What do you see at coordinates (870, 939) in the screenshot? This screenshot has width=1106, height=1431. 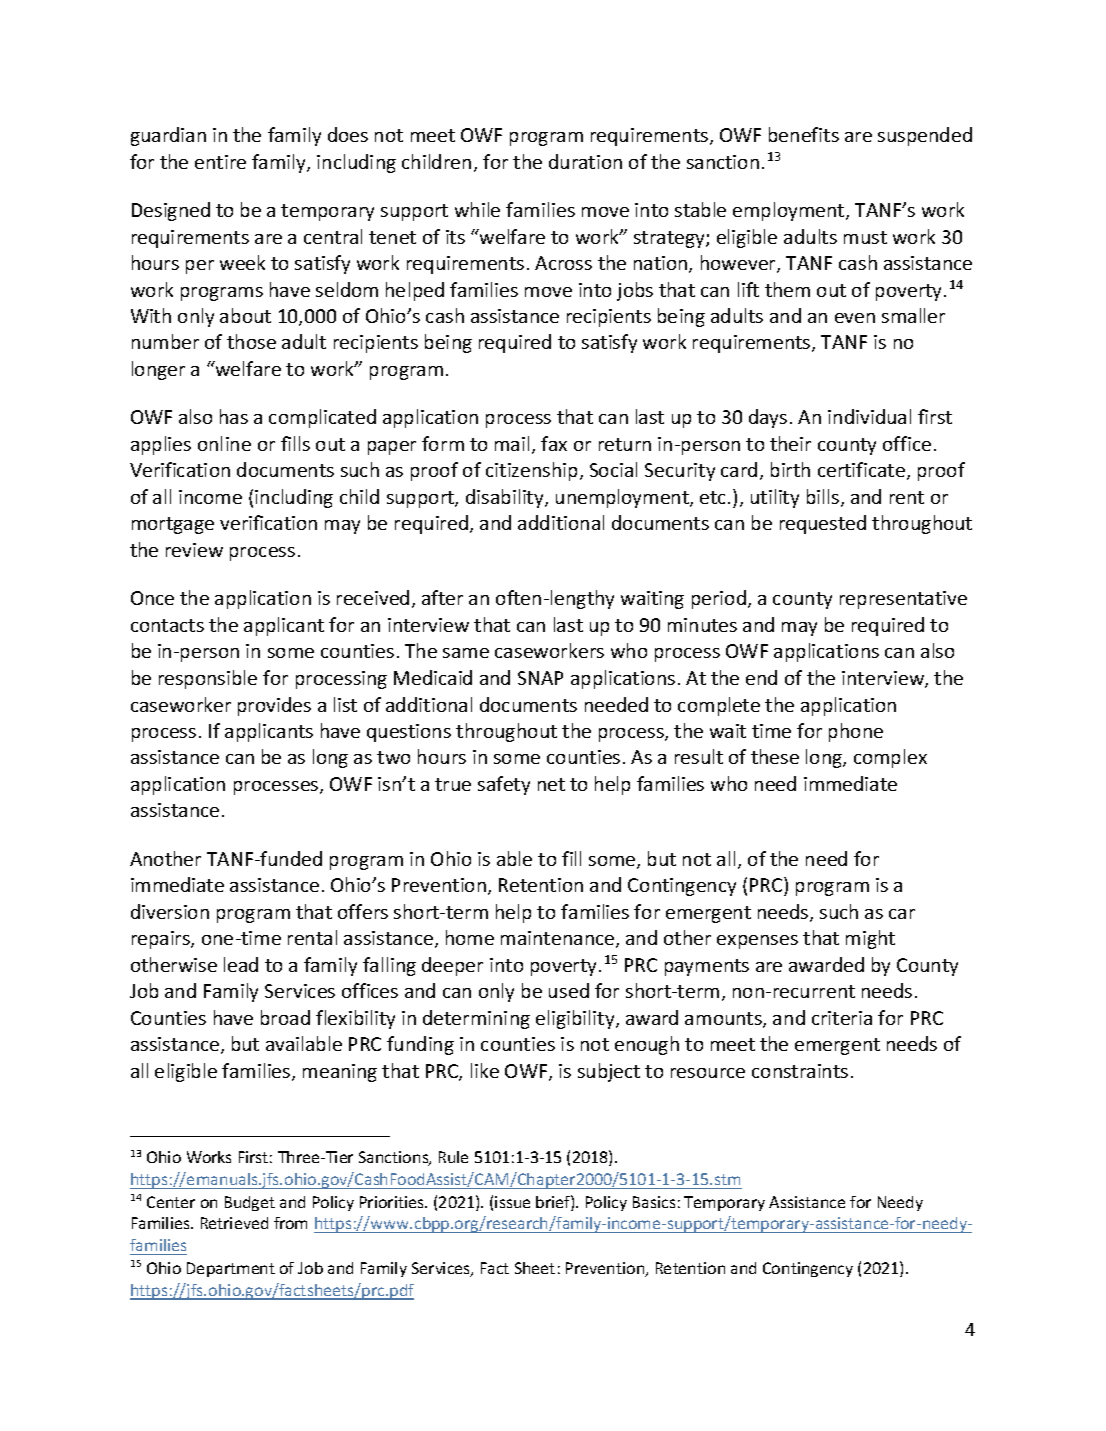 I see `might` at bounding box center [870, 939].
